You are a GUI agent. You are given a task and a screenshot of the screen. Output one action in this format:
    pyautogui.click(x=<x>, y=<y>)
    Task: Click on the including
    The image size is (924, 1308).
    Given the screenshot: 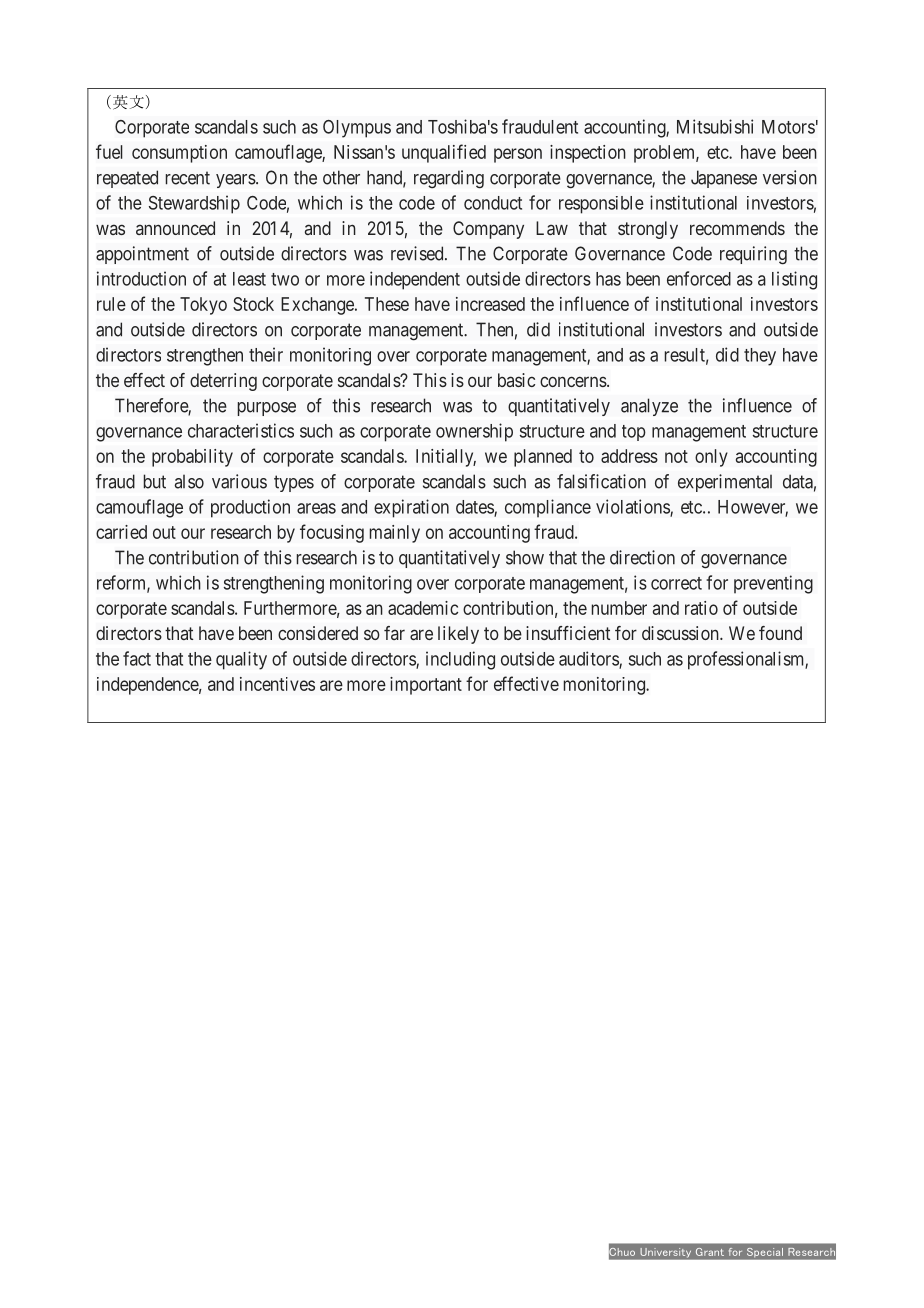 What is the action you would take?
    pyautogui.click(x=460, y=660)
